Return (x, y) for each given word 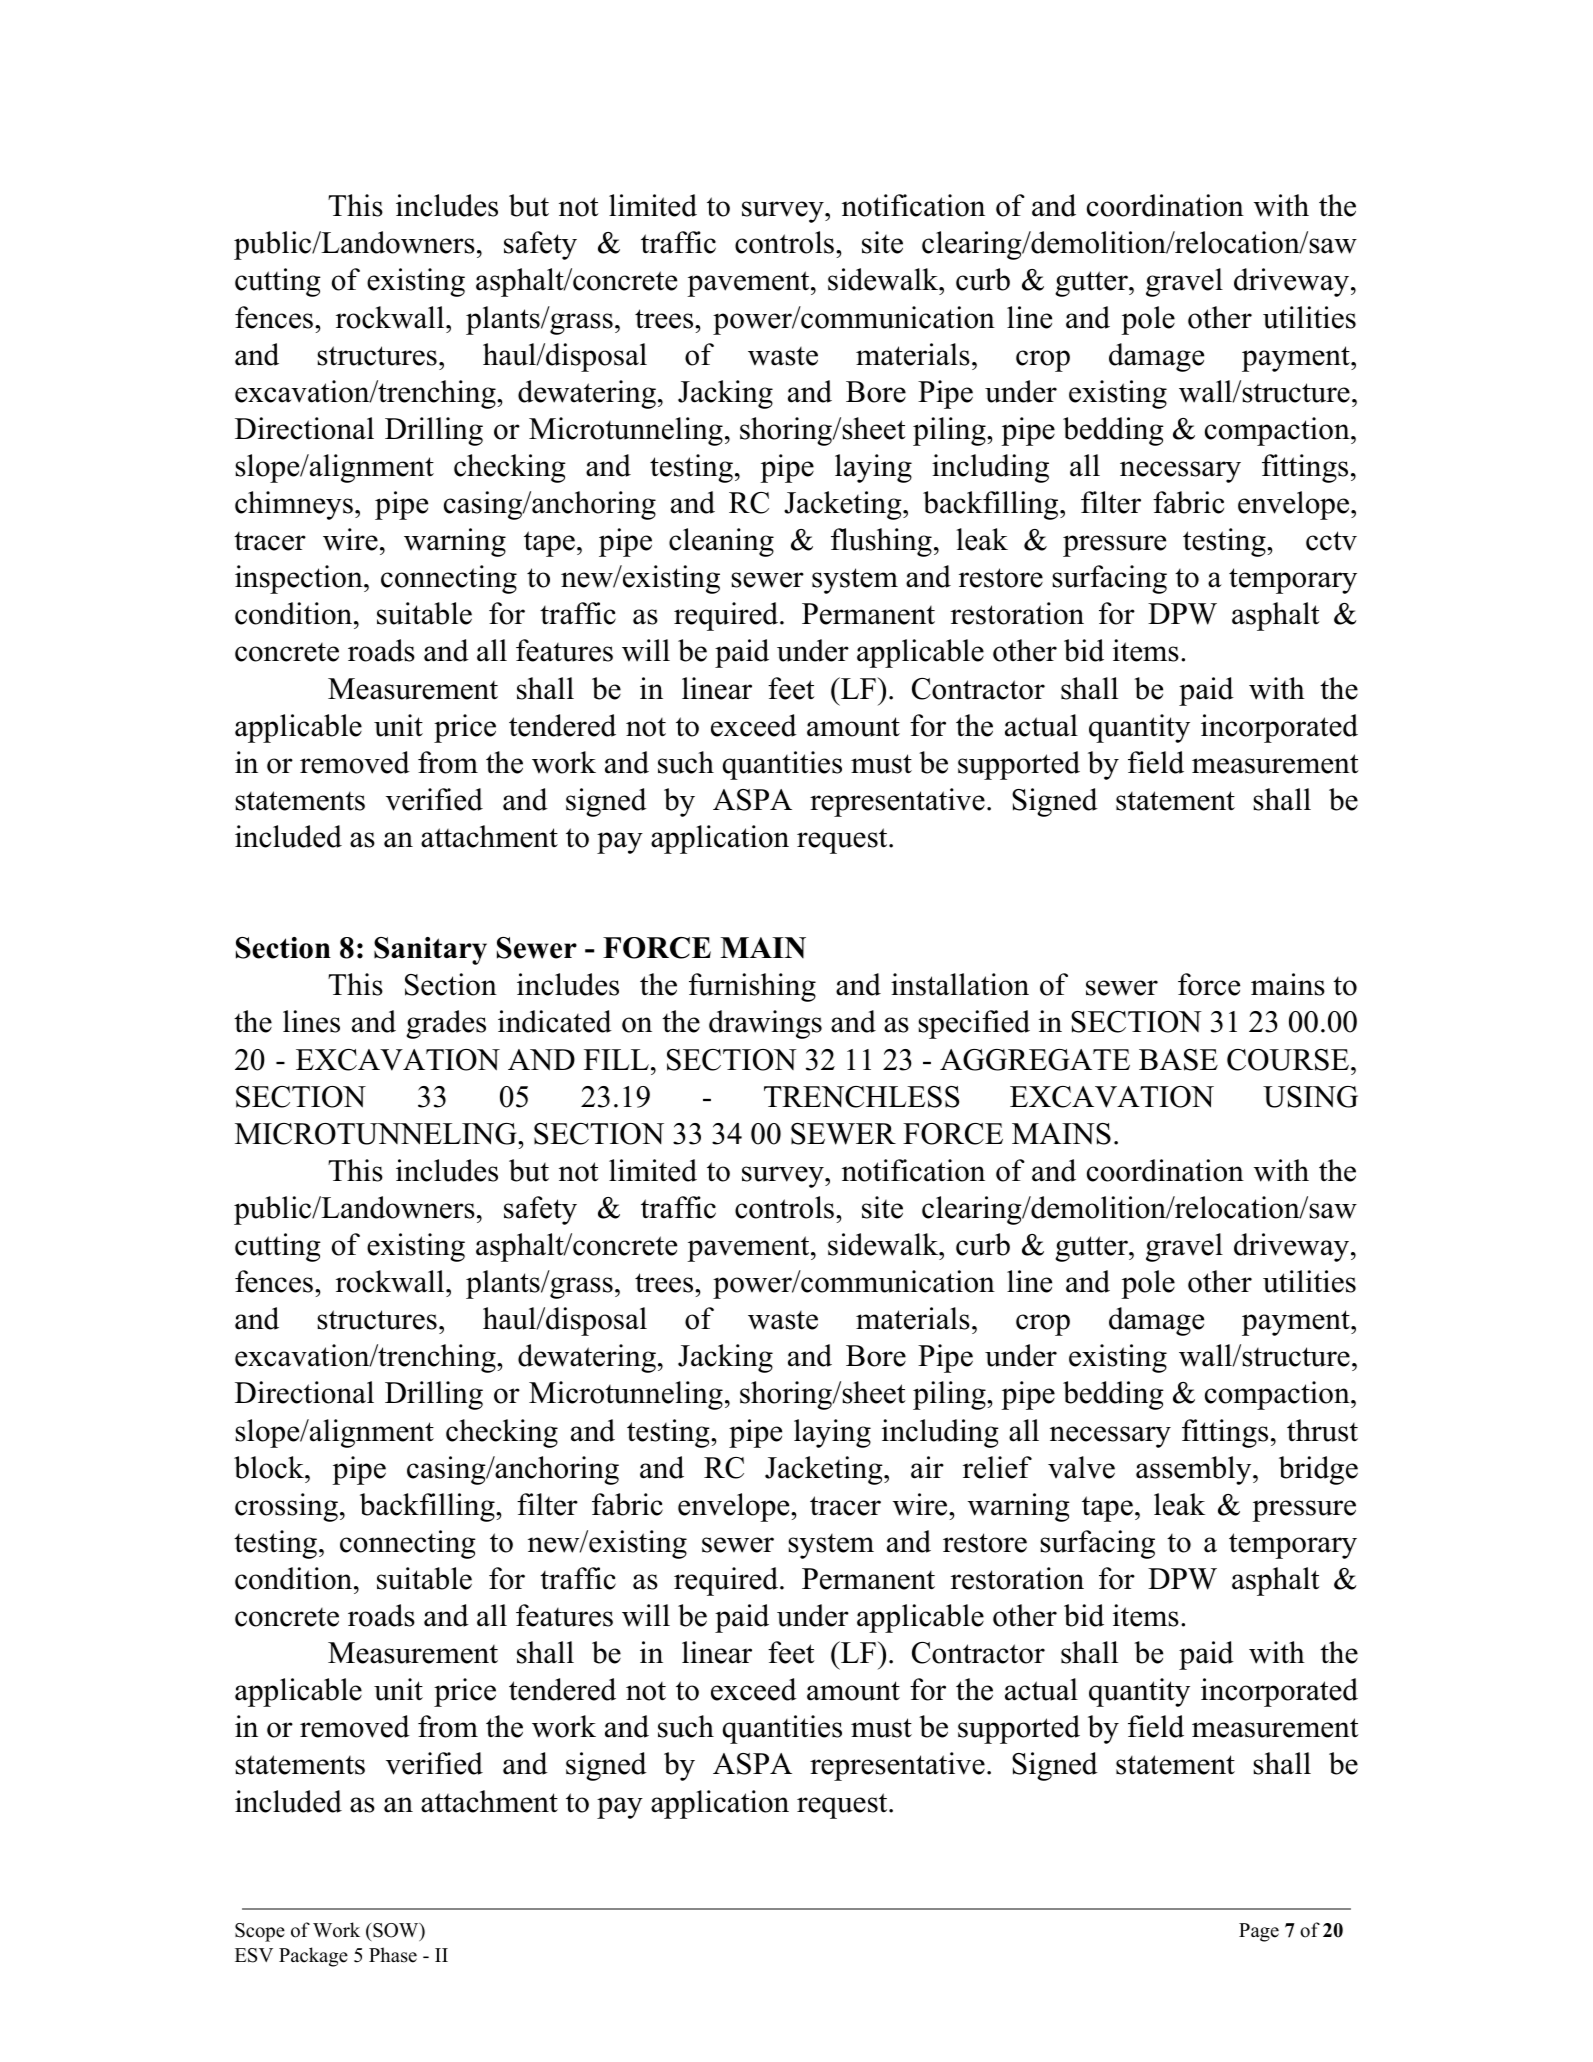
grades (446, 1024)
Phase (393, 1955)
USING (1310, 1097)
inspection (300, 579)
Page (1259, 1932)
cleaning (721, 542)
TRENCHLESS (861, 1097)
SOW (397, 1931)
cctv (1331, 541)
